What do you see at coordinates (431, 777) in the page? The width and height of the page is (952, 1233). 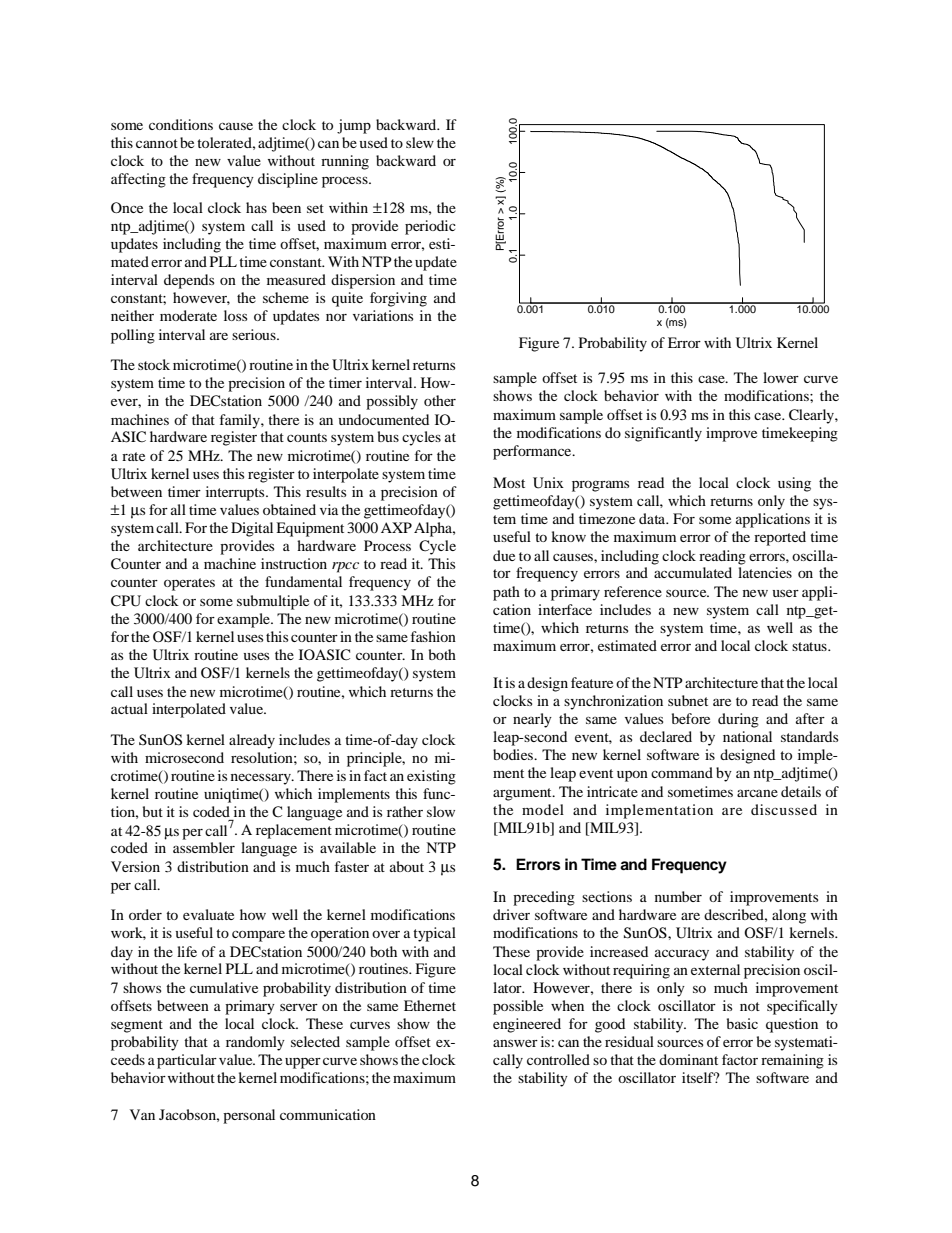 I see `existing` at bounding box center [431, 777].
